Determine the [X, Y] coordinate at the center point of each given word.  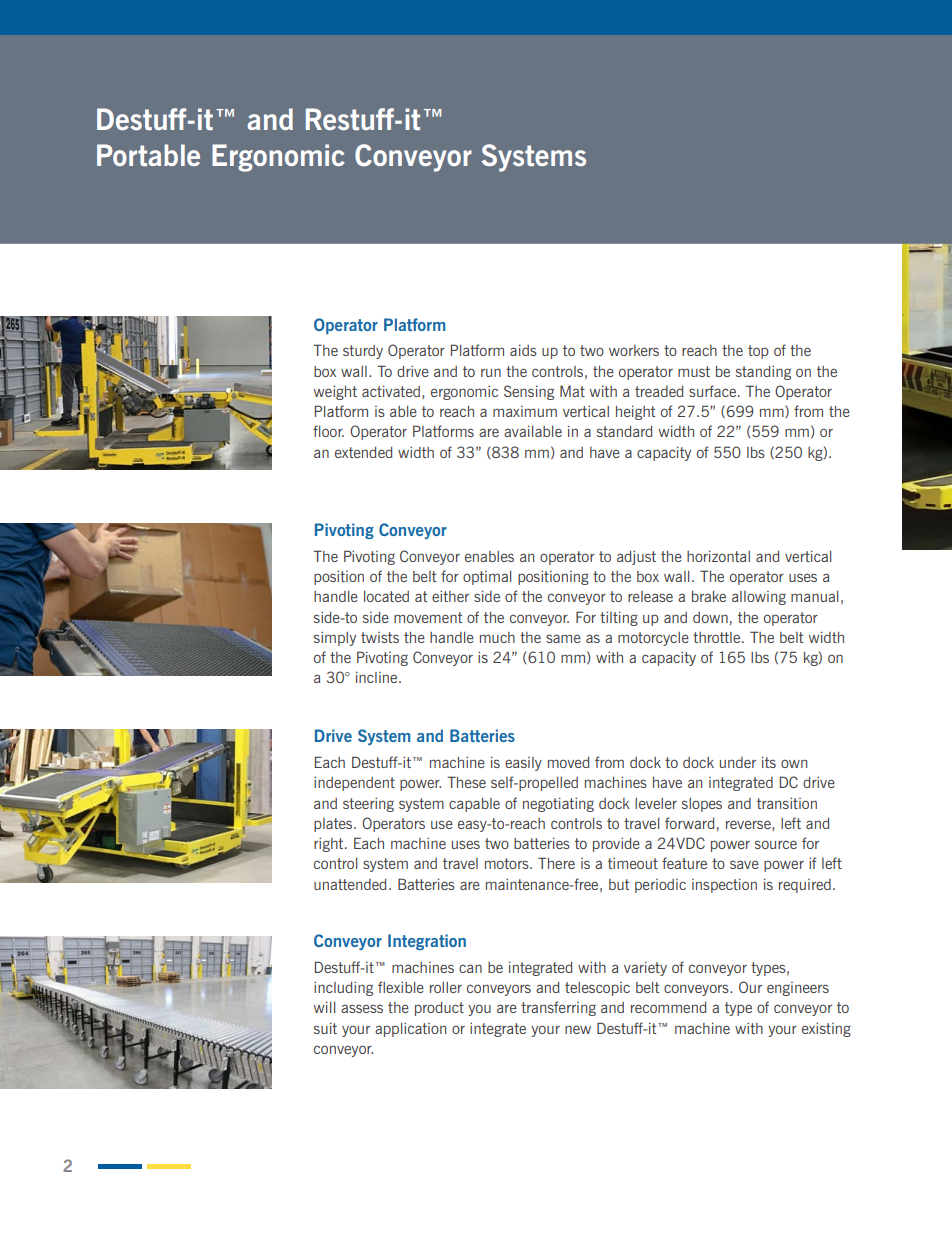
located [386, 596]
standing [763, 373]
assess [362, 1008]
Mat [572, 391]
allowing [759, 598]
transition [787, 803]
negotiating [558, 805]
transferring [558, 1008]
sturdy [363, 352]
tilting [619, 619]
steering [368, 805]
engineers [798, 989]
